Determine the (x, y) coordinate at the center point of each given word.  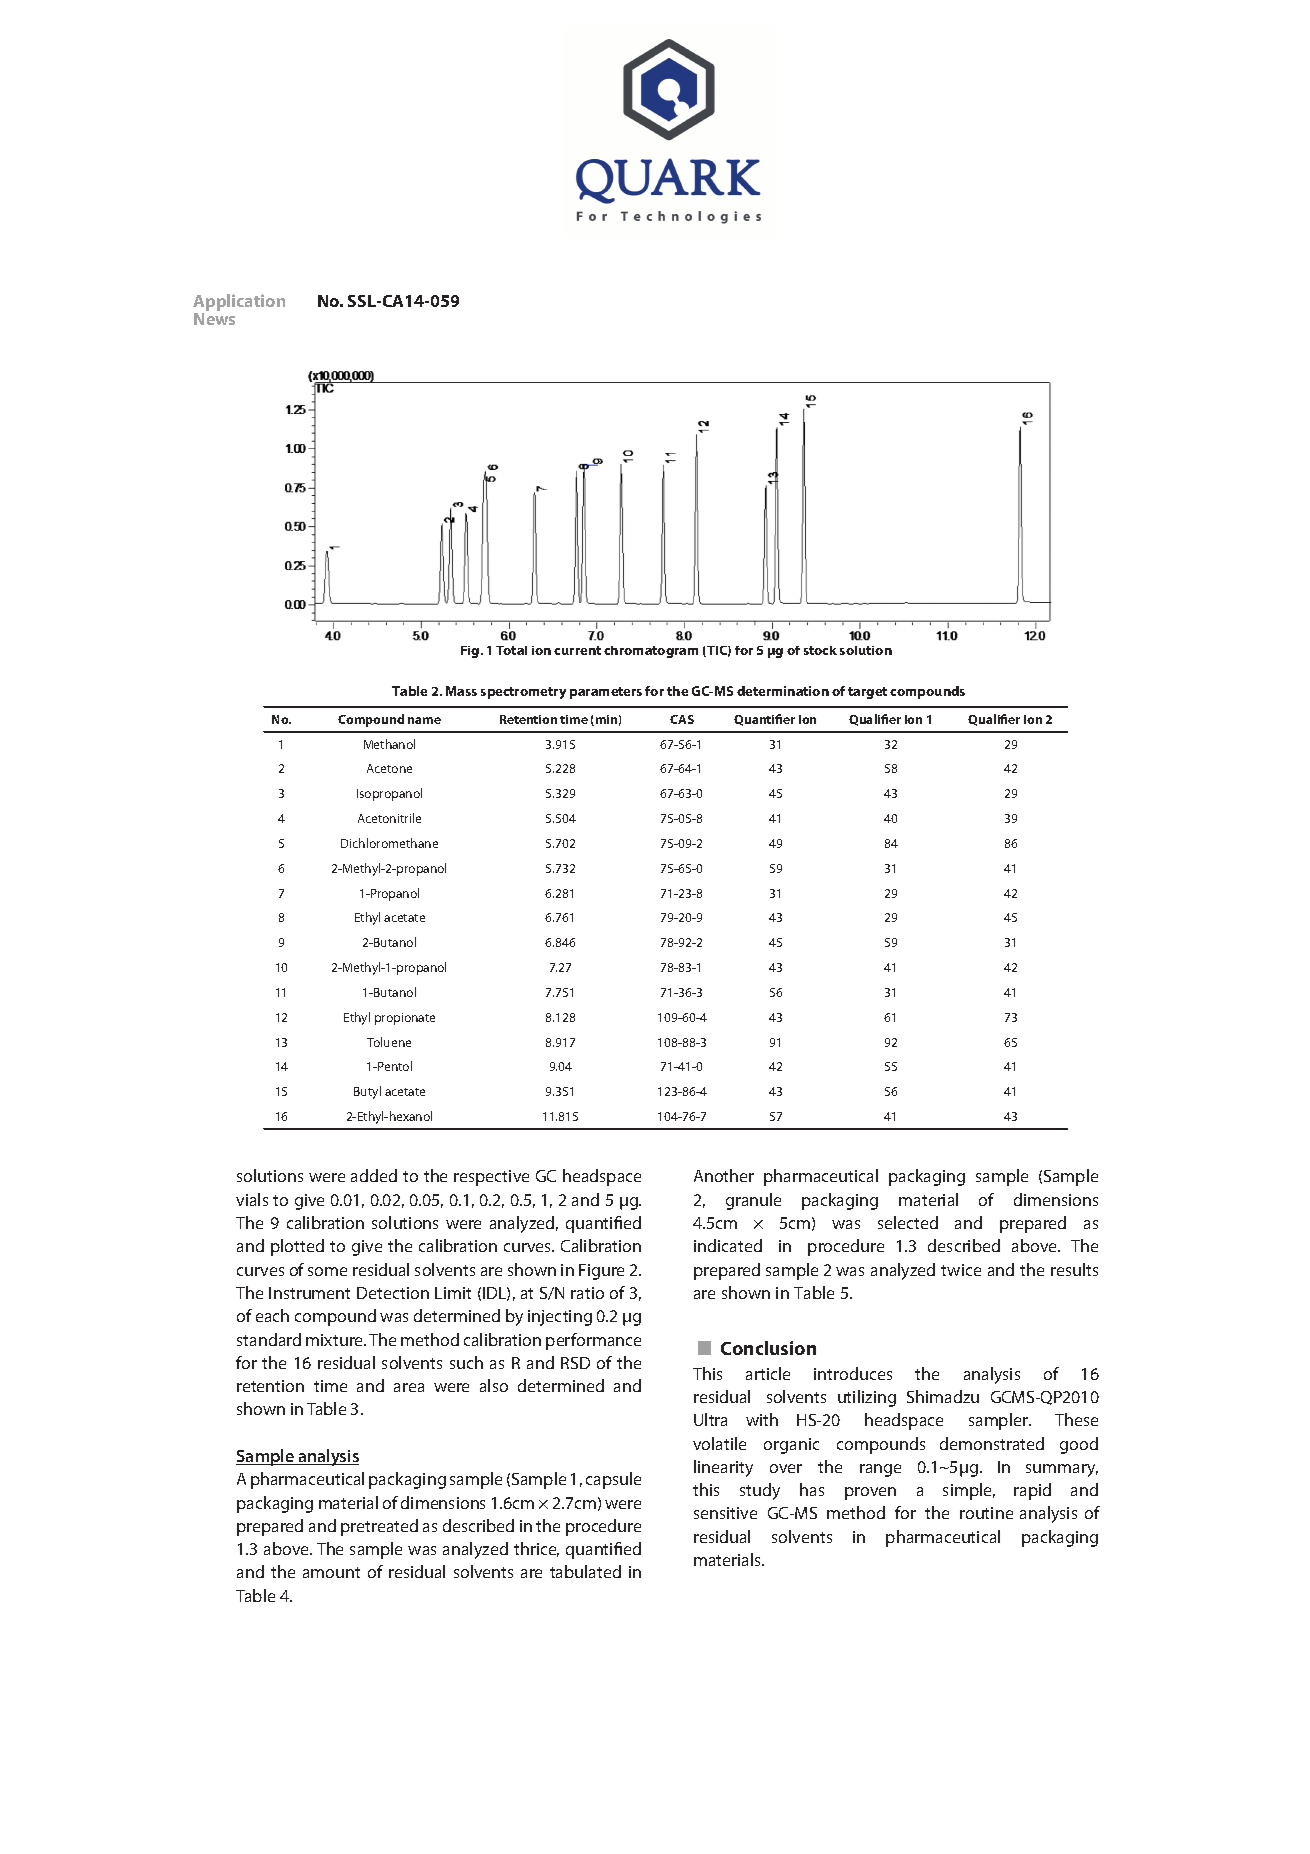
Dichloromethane (389, 843)
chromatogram (651, 652)
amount (331, 1572)
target (867, 693)
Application (239, 304)
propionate (405, 1019)
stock (820, 650)
